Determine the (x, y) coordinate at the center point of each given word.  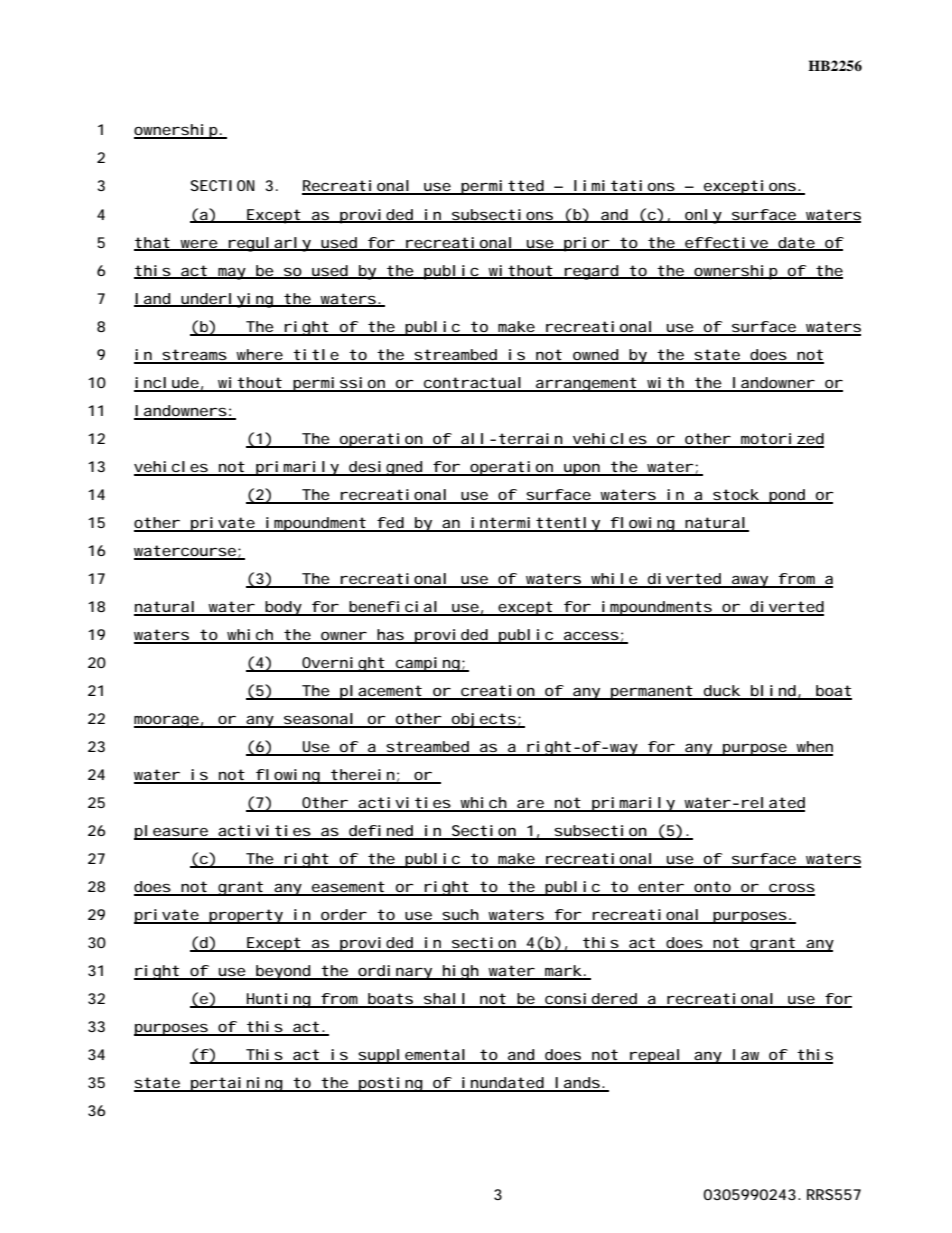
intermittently (535, 524)
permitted (502, 187)
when (814, 748)
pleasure (171, 832)
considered (591, 1000)
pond (787, 496)
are (530, 805)
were (199, 245)
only (703, 216)
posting (390, 1084)
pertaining (236, 1084)
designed (385, 468)
